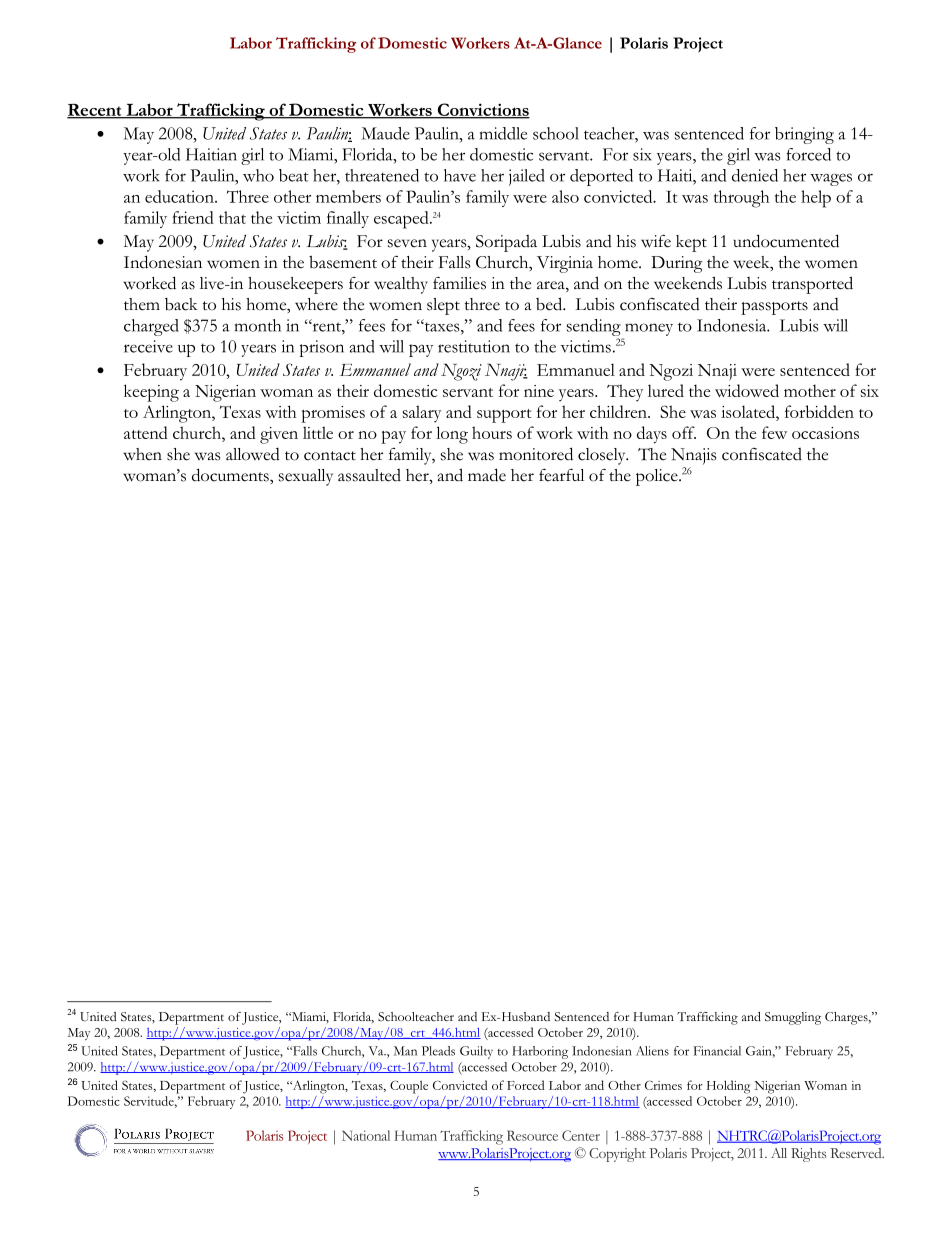 Image resolution: width=952 pixels, height=1233 pixels. I want to click on widowed, so click(747, 390).
